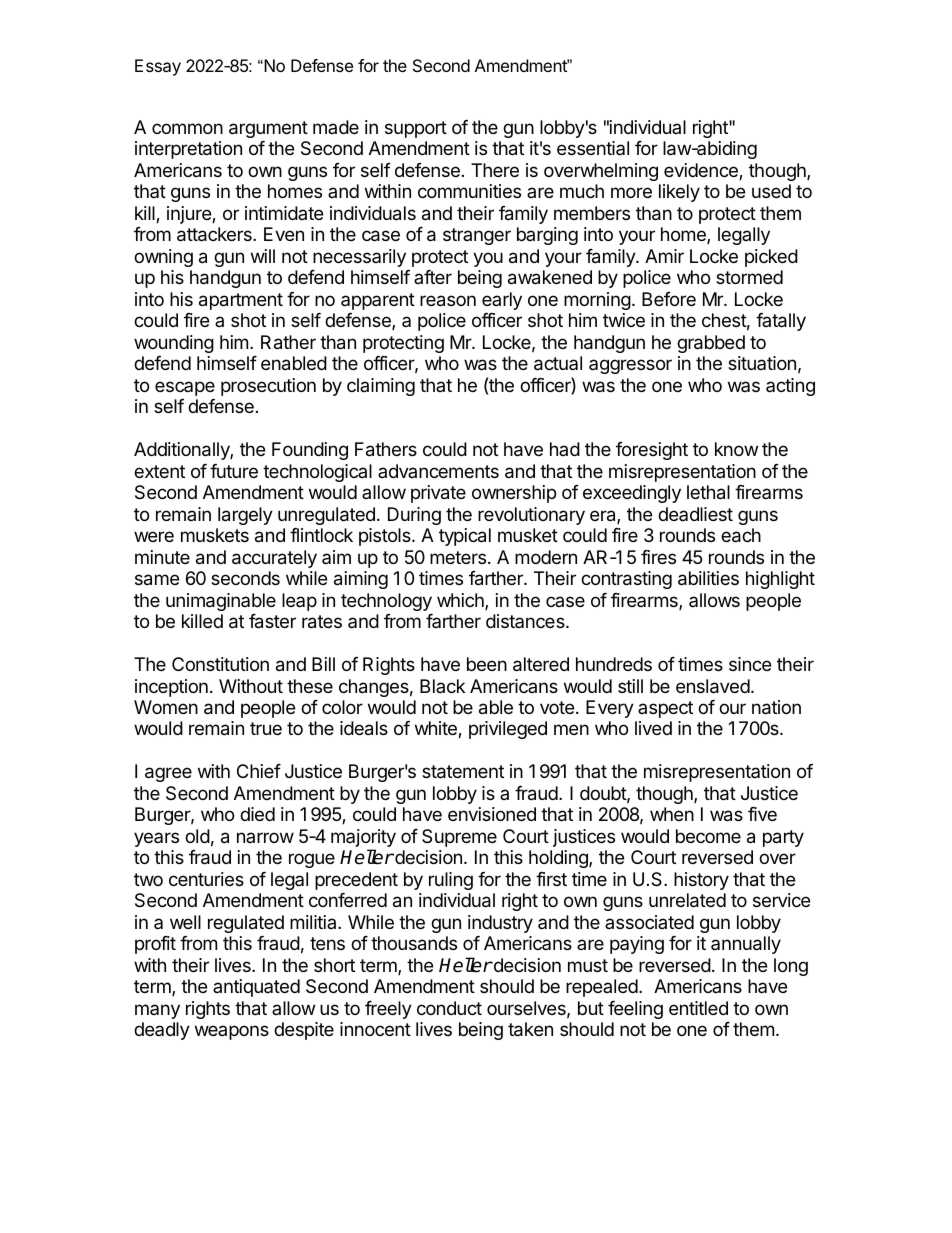  What do you see at coordinates (458, 557) in the screenshot?
I see `meters` at bounding box center [458, 557].
